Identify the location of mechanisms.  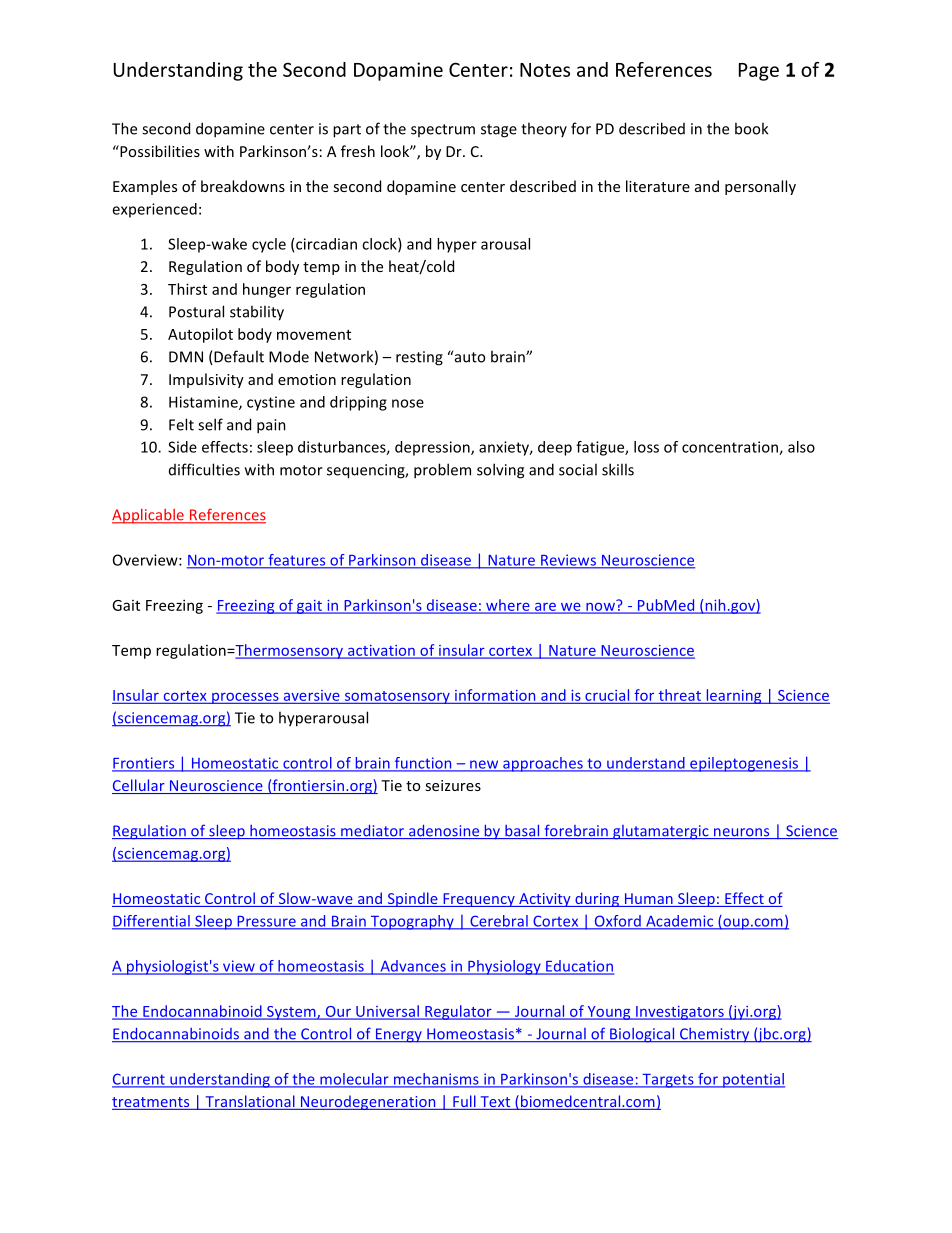
(436, 1080).
